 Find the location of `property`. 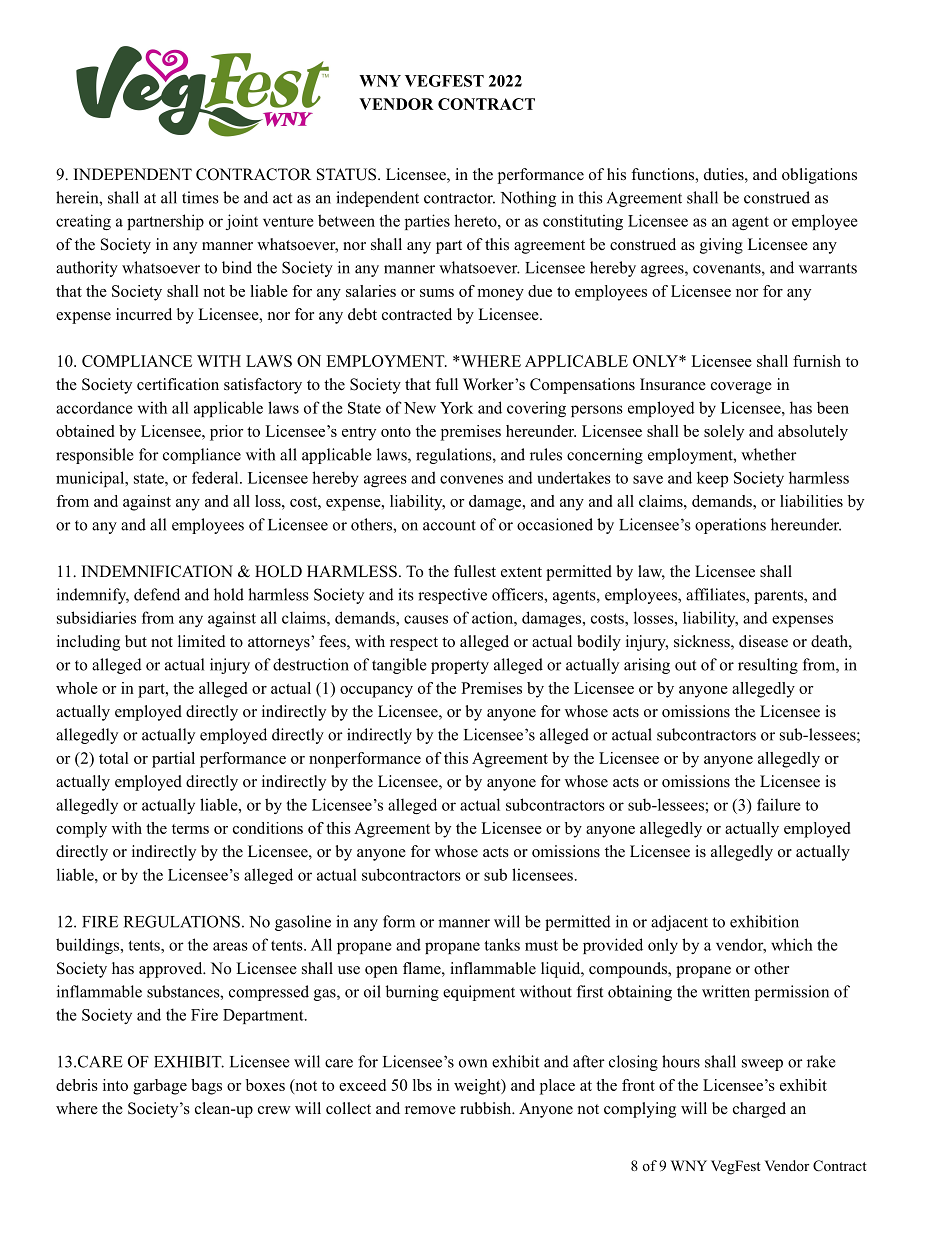

property is located at coordinates (460, 667).
